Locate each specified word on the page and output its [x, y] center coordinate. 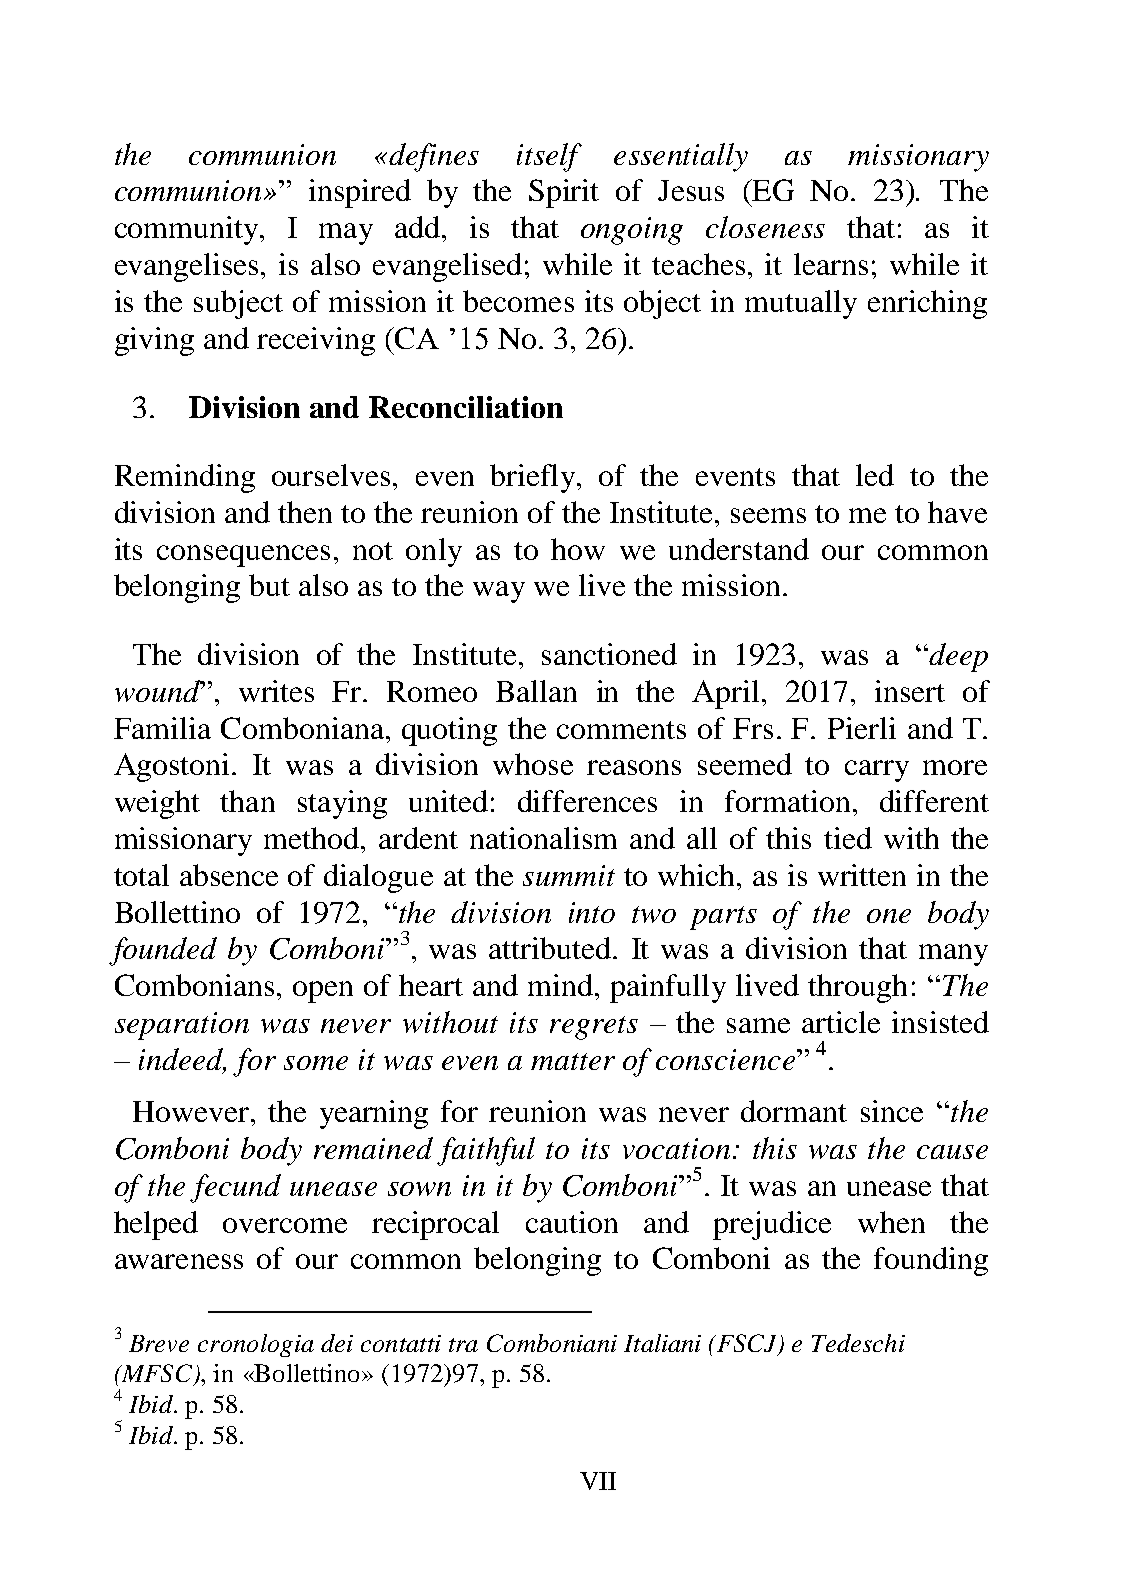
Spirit [564, 193]
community [188, 230]
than [247, 801]
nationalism [543, 838]
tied [848, 838]
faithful [486, 1151]
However [192, 1111]
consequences [243, 556]
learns [831, 264]
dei [337, 1343]
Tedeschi [858, 1343]
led [875, 475]
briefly [534, 478]
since [892, 1111]
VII [598, 1481]
